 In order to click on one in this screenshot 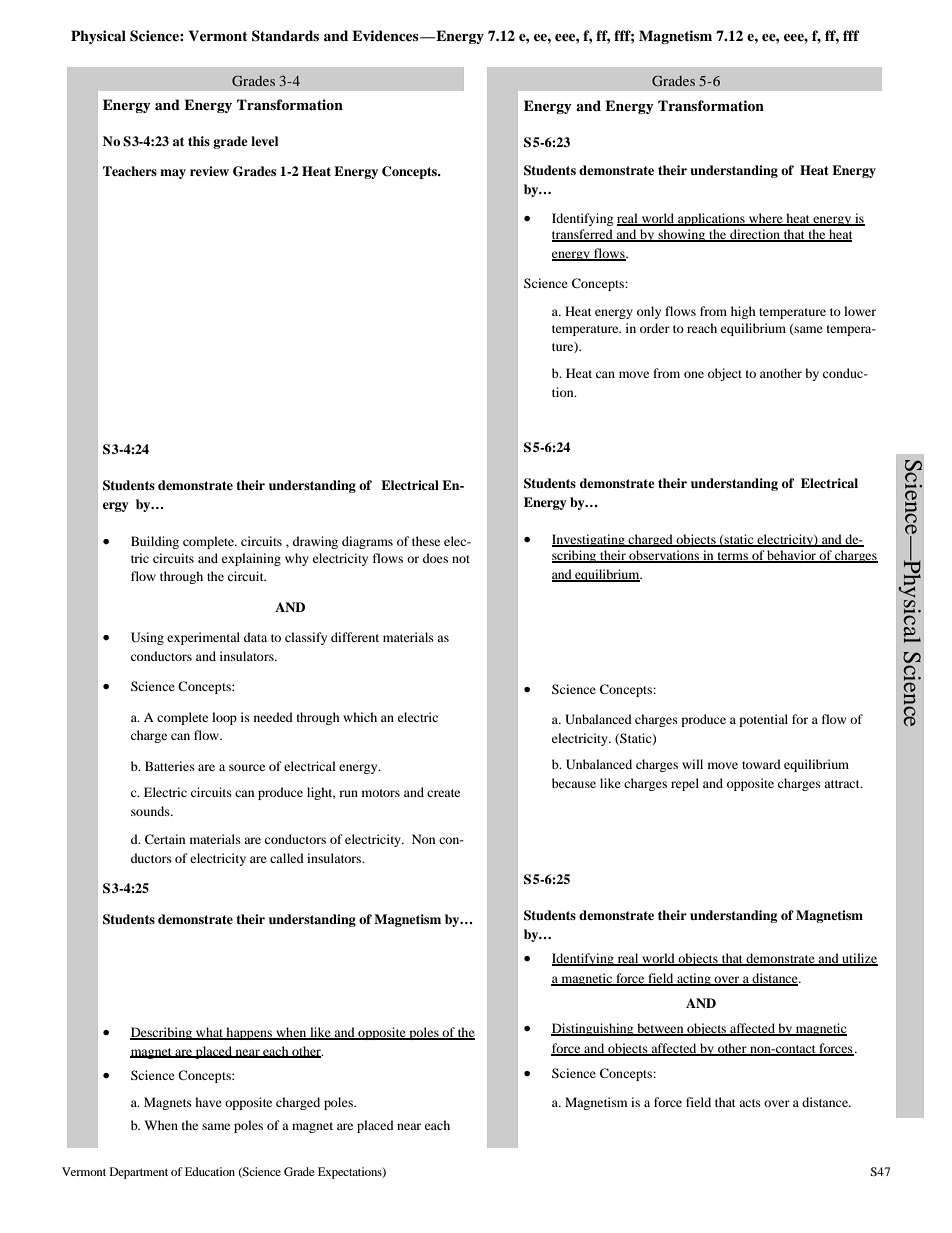, I will do `click(694, 374)`.
